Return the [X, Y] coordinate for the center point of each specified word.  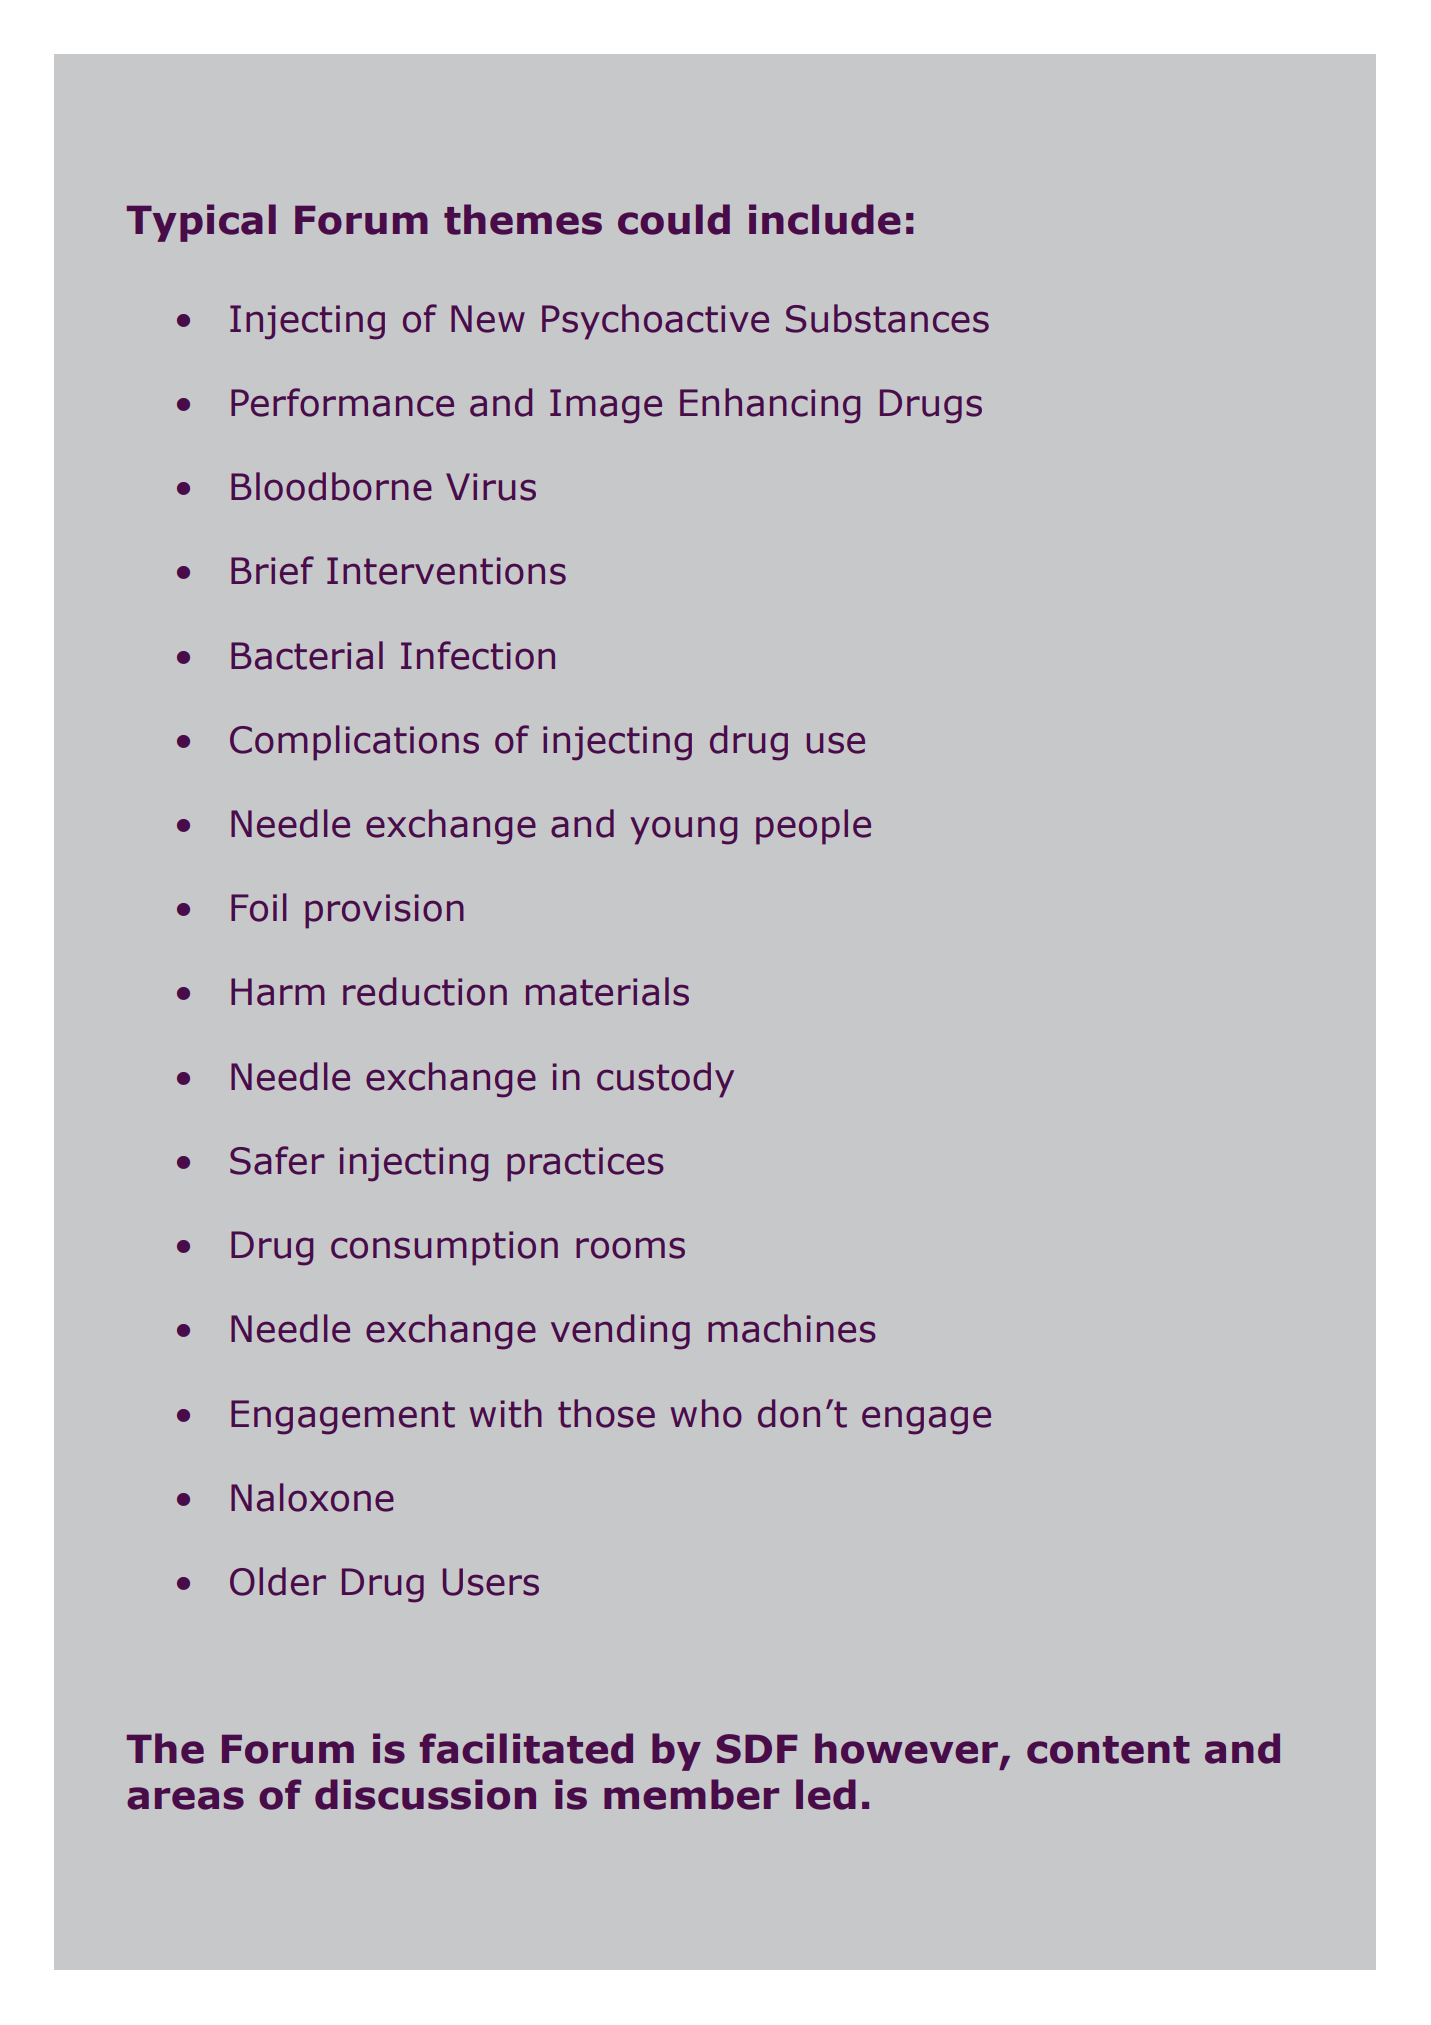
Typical [201, 223]
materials [607, 991]
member [691, 1794]
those [606, 1413]
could [674, 219]
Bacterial [307, 655]
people [813, 827]
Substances [887, 318]
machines [792, 1328]
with [506, 1413]
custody [665, 1080]
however [908, 1749]
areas [185, 1798]
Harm [278, 992]
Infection [478, 655]
